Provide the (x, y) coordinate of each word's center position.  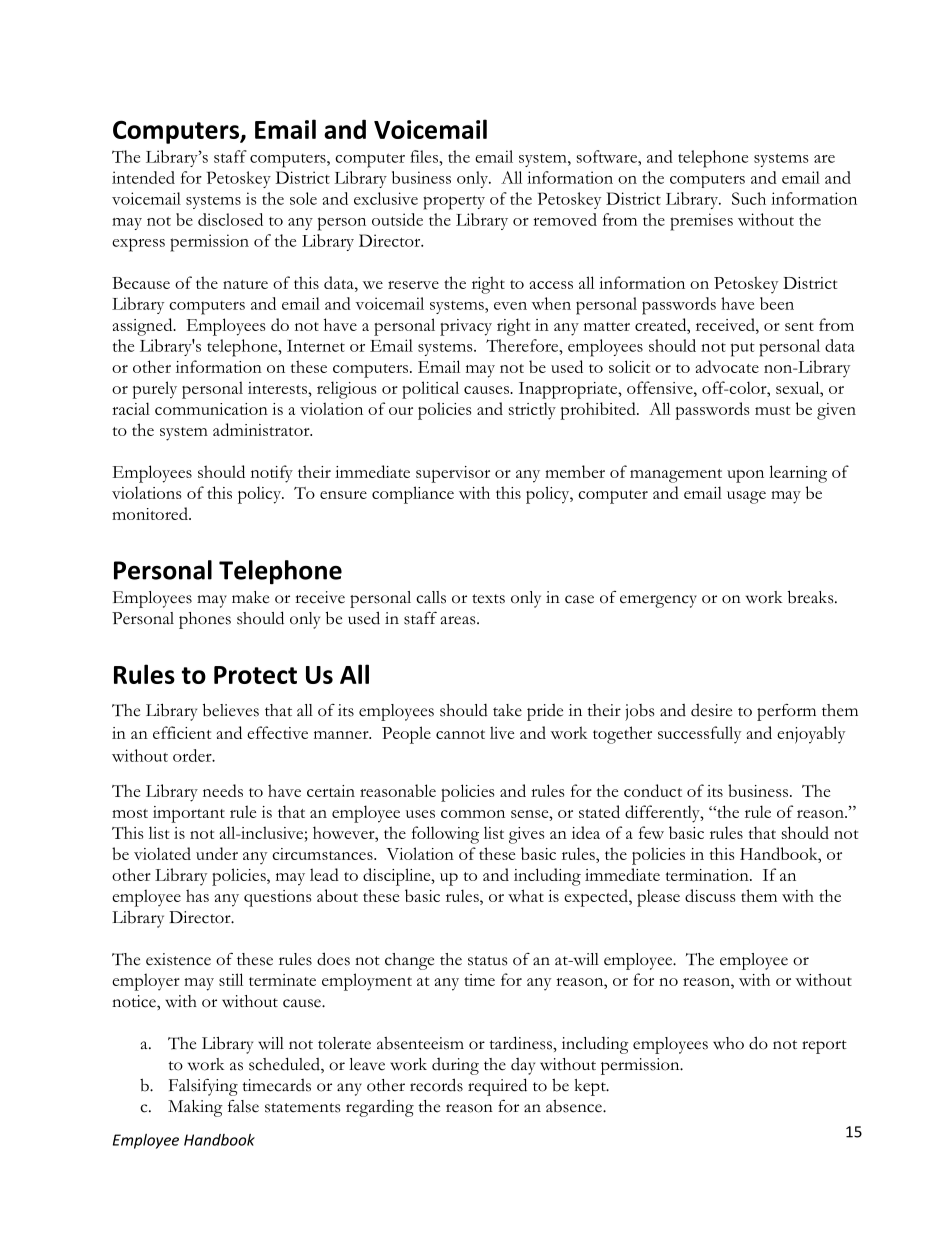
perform (786, 712)
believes (231, 710)
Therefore (523, 345)
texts (488, 599)
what (526, 895)
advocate (727, 366)
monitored (151, 513)
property (454, 202)
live (502, 732)
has (197, 895)
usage (746, 497)
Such (749, 198)
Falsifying (203, 1087)
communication (211, 409)
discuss (710, 895)
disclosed (230, 219)
